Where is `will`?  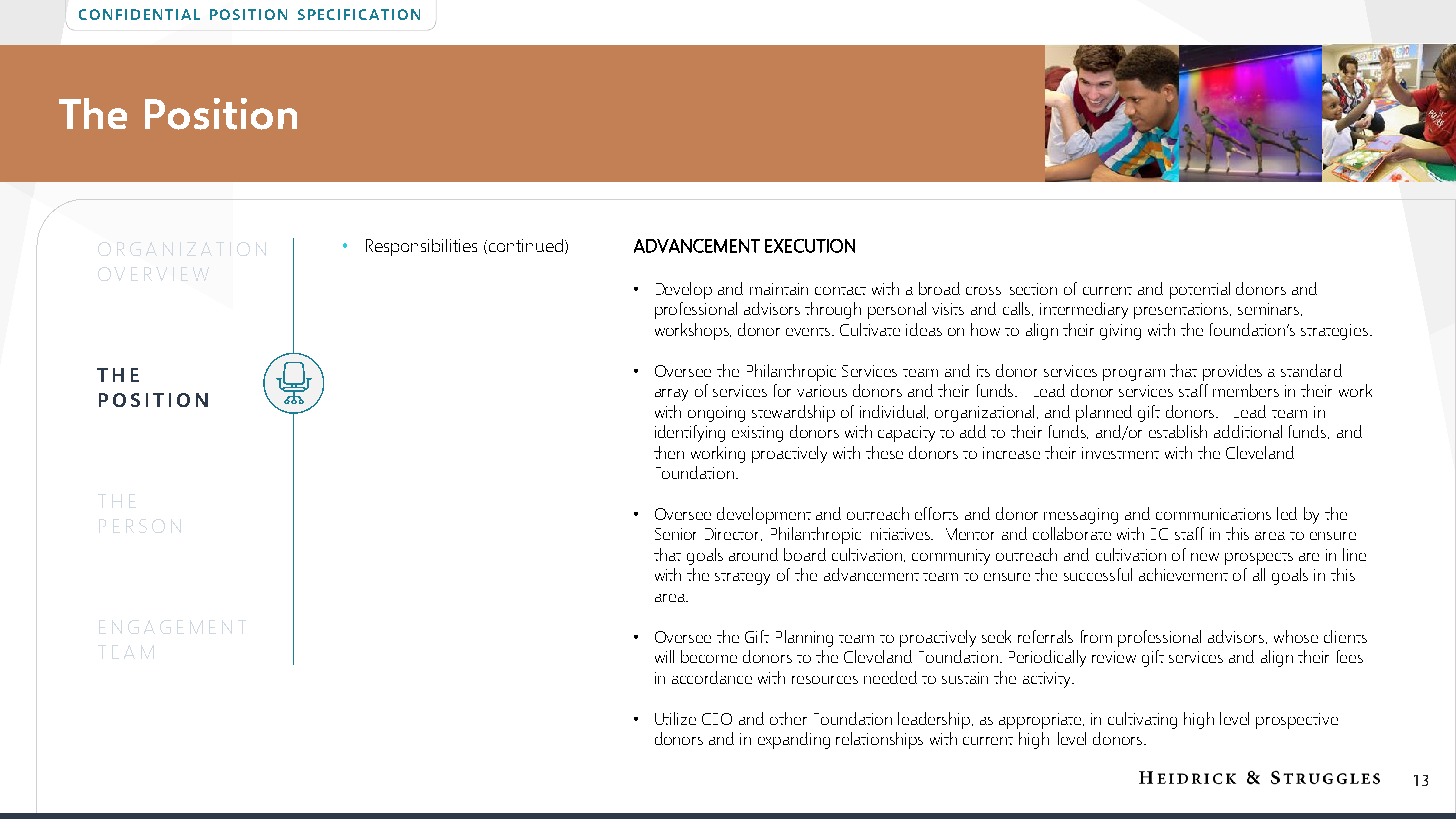 will is located at coordinates (664, 656).
